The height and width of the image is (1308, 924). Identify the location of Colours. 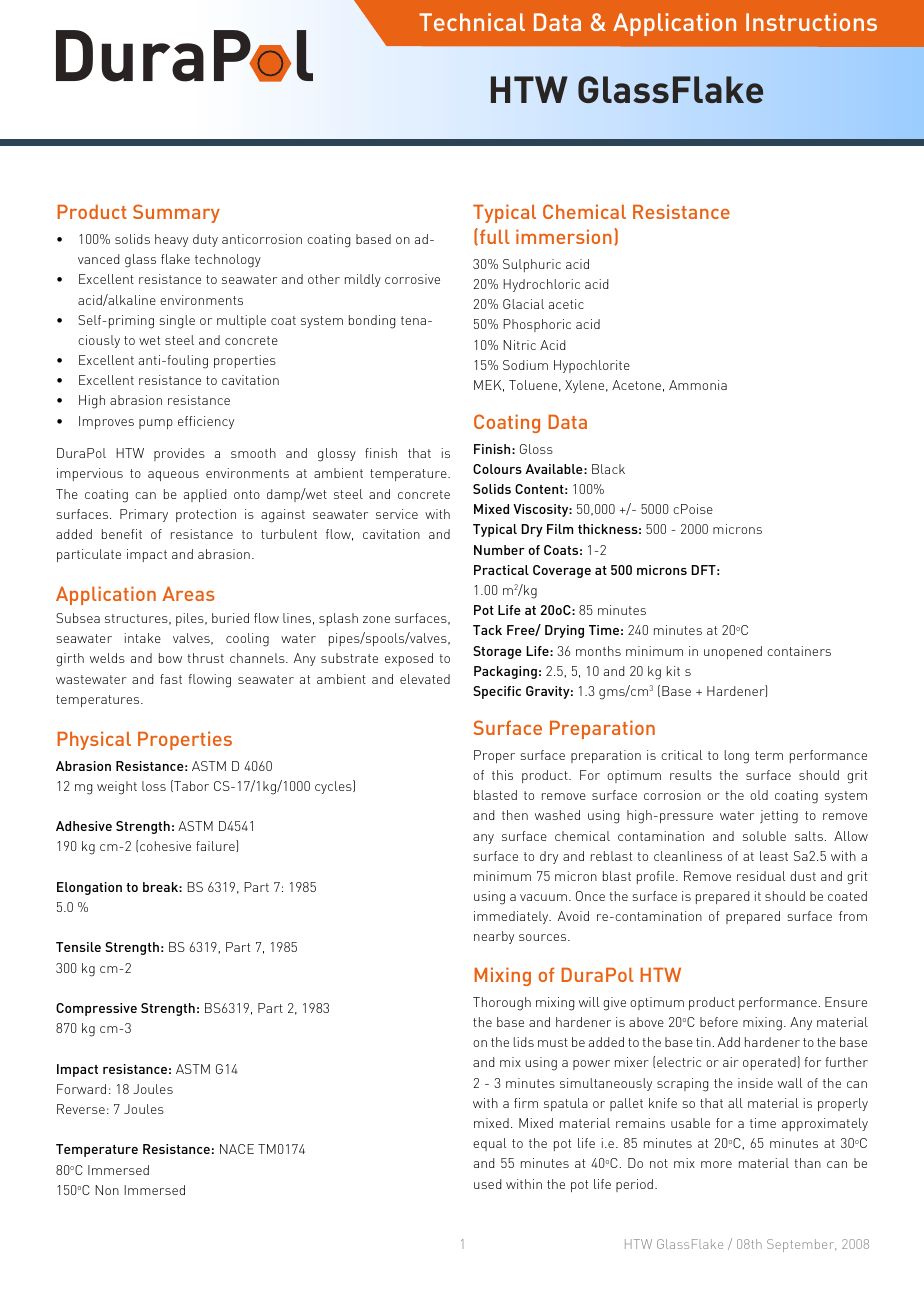
(497, 469).
